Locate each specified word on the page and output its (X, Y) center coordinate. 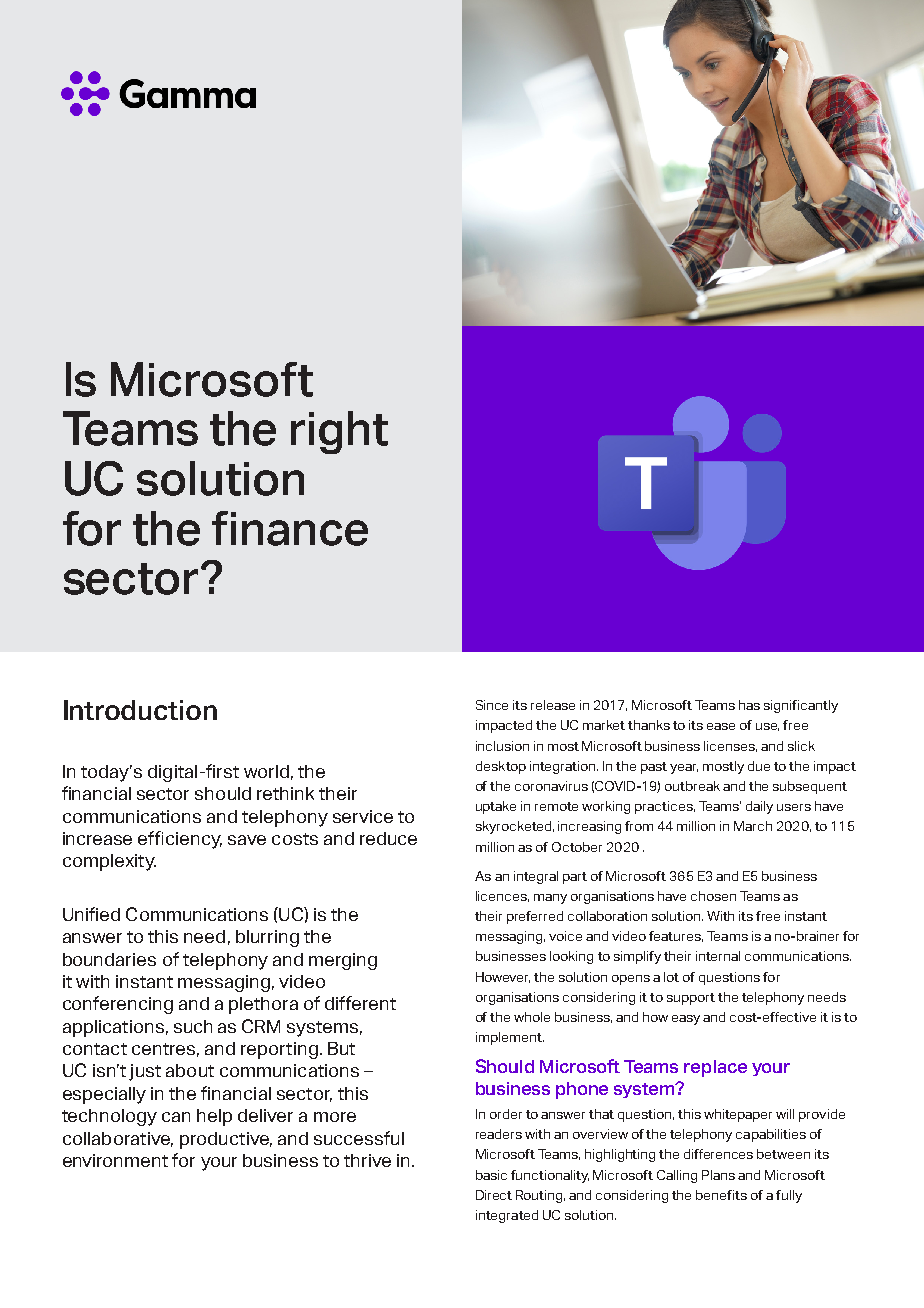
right (339, 432)
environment (115, 1160)
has (749, 705)
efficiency (180, 840)
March (753, 826)
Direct (494, 1195)
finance (290, 528)
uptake (496, 807)
